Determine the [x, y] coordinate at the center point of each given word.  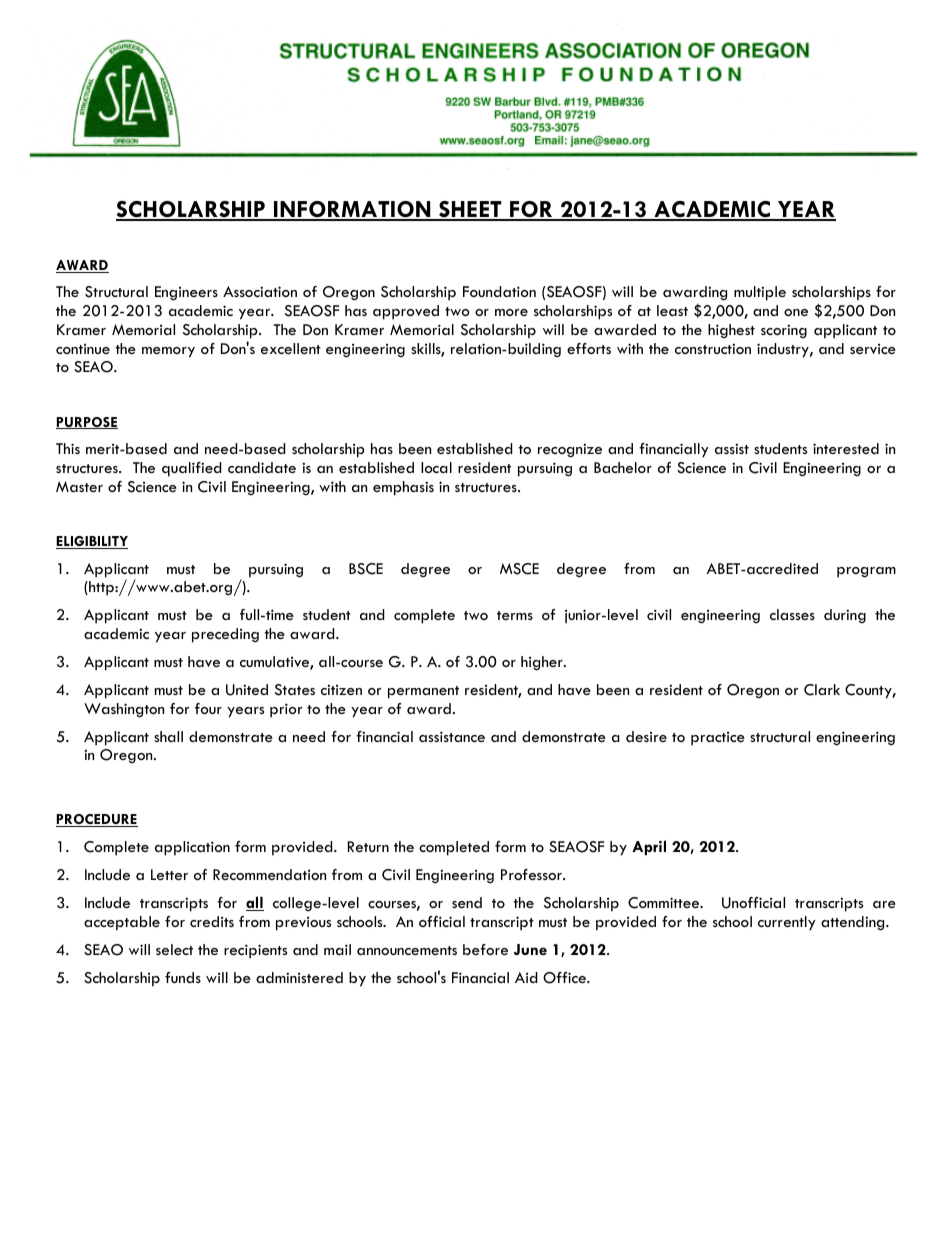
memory [168, 352]
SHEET [470, 210]
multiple [760, 293]
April [649, 847]
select [174, 949]
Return [368, 846]
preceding [225, 635]
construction [713, 348]
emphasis [403, 488]
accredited [781, 568]
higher [543, 663]
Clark [822, 690]
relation [477, 348]
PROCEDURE [97, 820]
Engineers [186, 293]
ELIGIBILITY [92, 542]
